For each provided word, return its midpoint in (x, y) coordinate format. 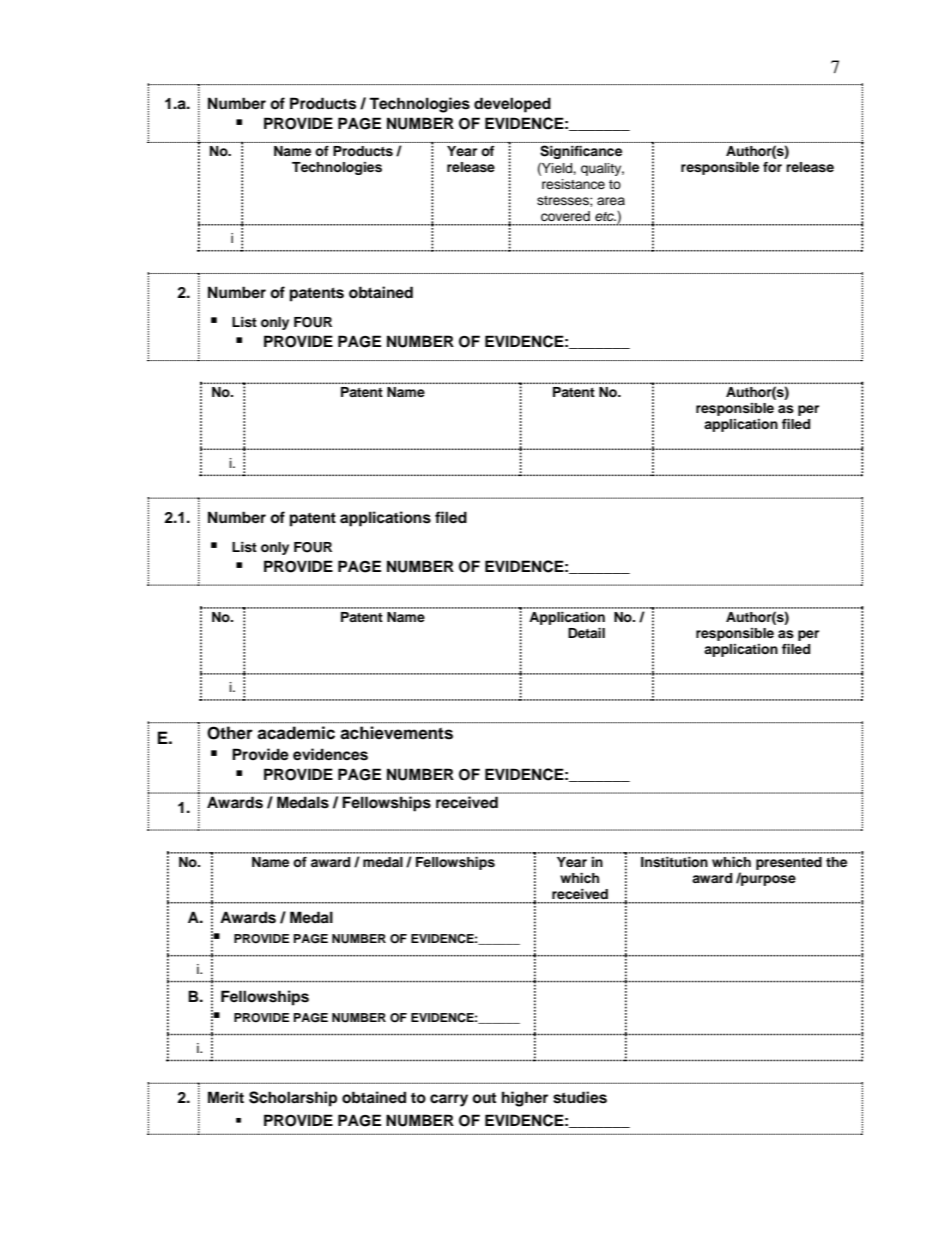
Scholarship (293, 1099)
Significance (581, 152)
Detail (586, 633)
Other (230, 733)
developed (512, 105)
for (772, 167)
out (484, 1098)
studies (580, 1097)
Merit (226, 1097)
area (611, 201)
